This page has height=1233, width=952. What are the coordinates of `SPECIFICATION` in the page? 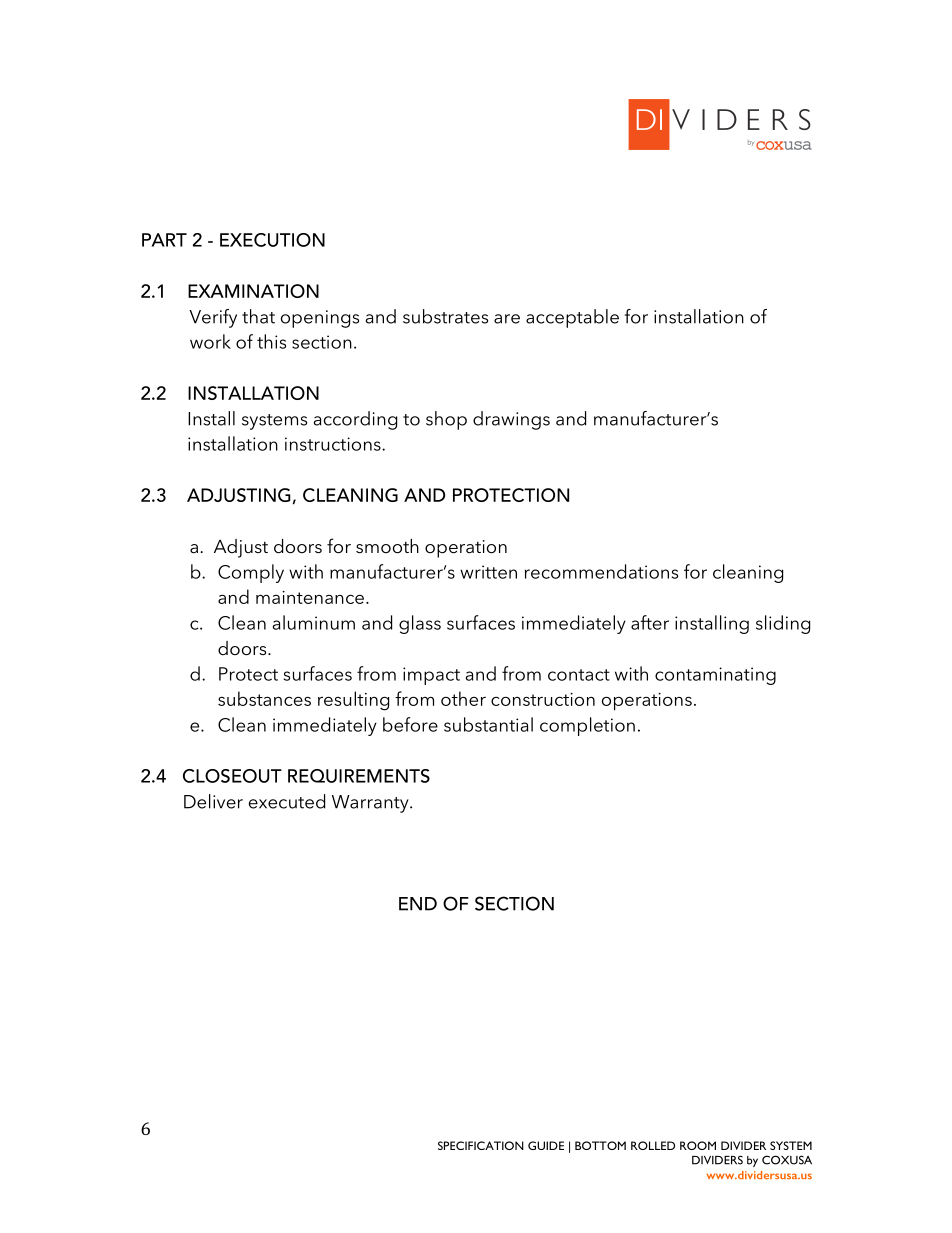 It's located at (481, 1145).
